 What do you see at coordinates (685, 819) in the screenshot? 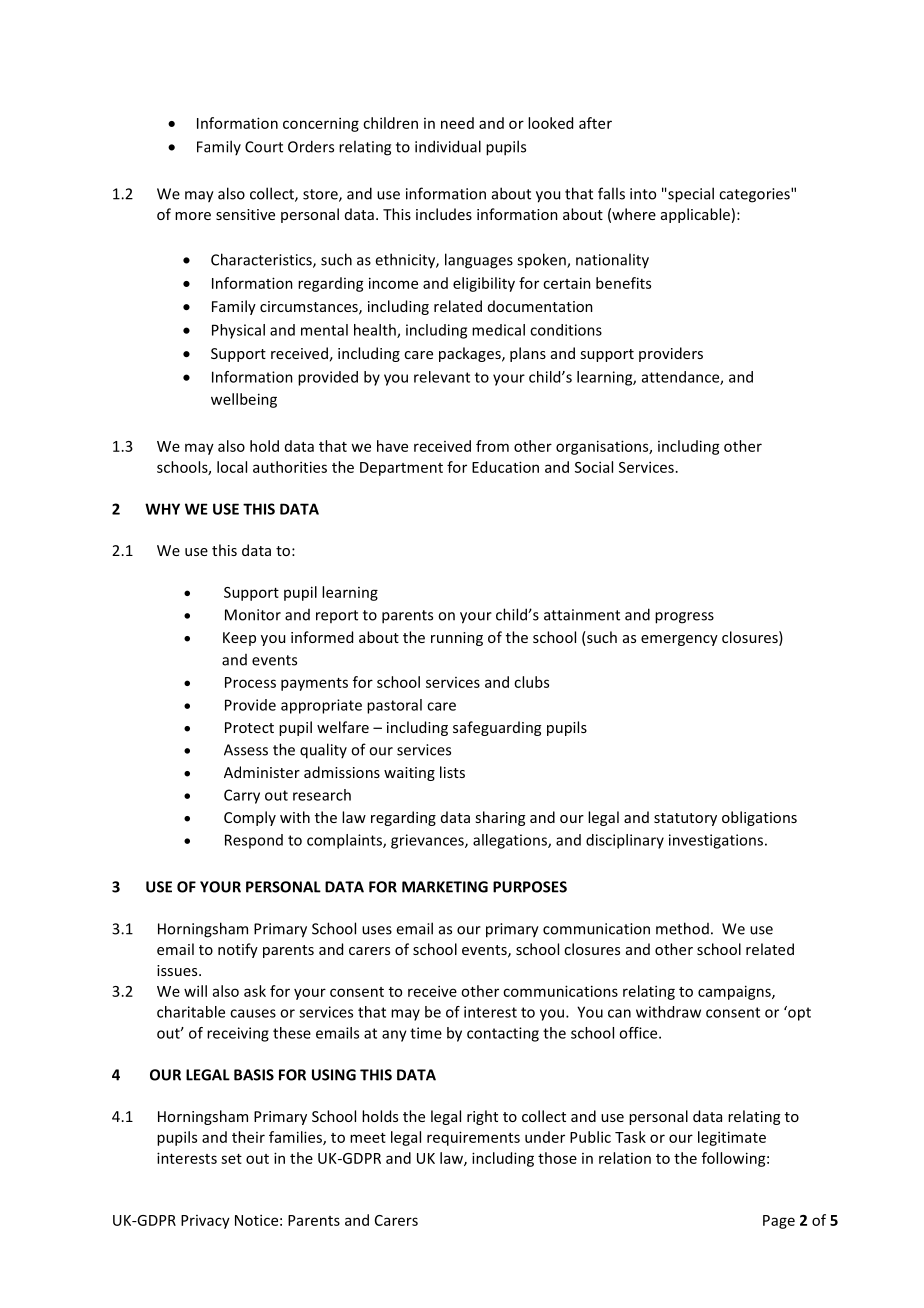
I see `statutory` at bounding box center [685, 819].
